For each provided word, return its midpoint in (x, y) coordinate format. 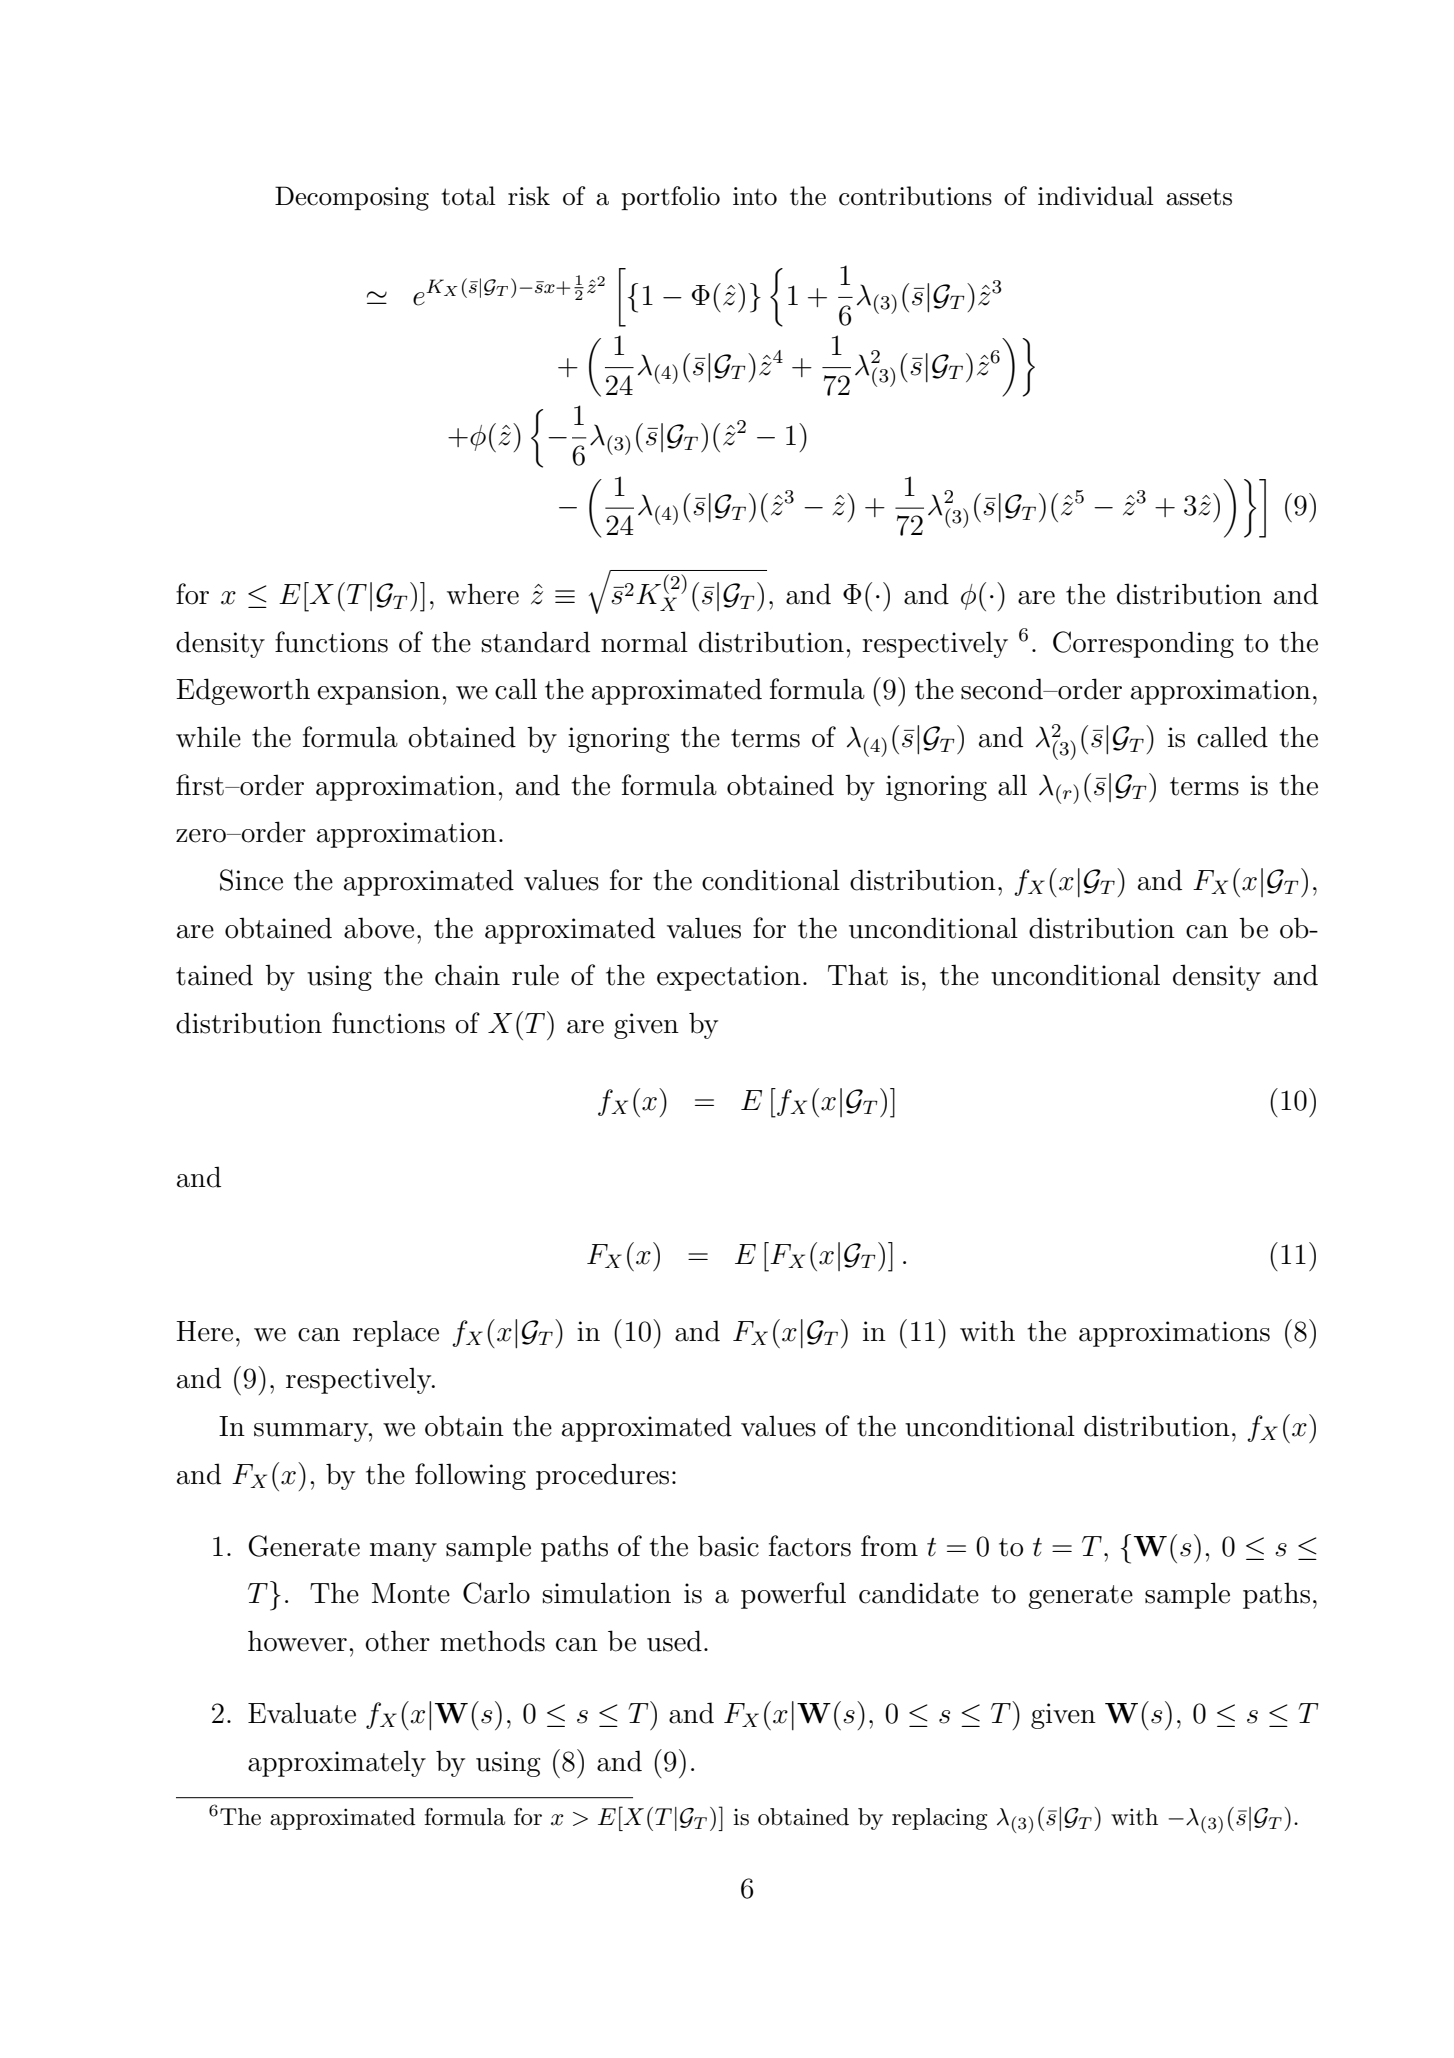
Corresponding (1143, 644)
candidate (919, 1593)
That (858, 975)
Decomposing (352, 198)
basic (728, 1546)
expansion (378, 692)
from (889, 1546)
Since (251, 880)
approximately (337, 1763)
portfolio (670, 198)
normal (644, 642)
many (403, 1552)
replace (396, 1333)
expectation (729, 978)
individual (1096, 196)
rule (535, 975)
